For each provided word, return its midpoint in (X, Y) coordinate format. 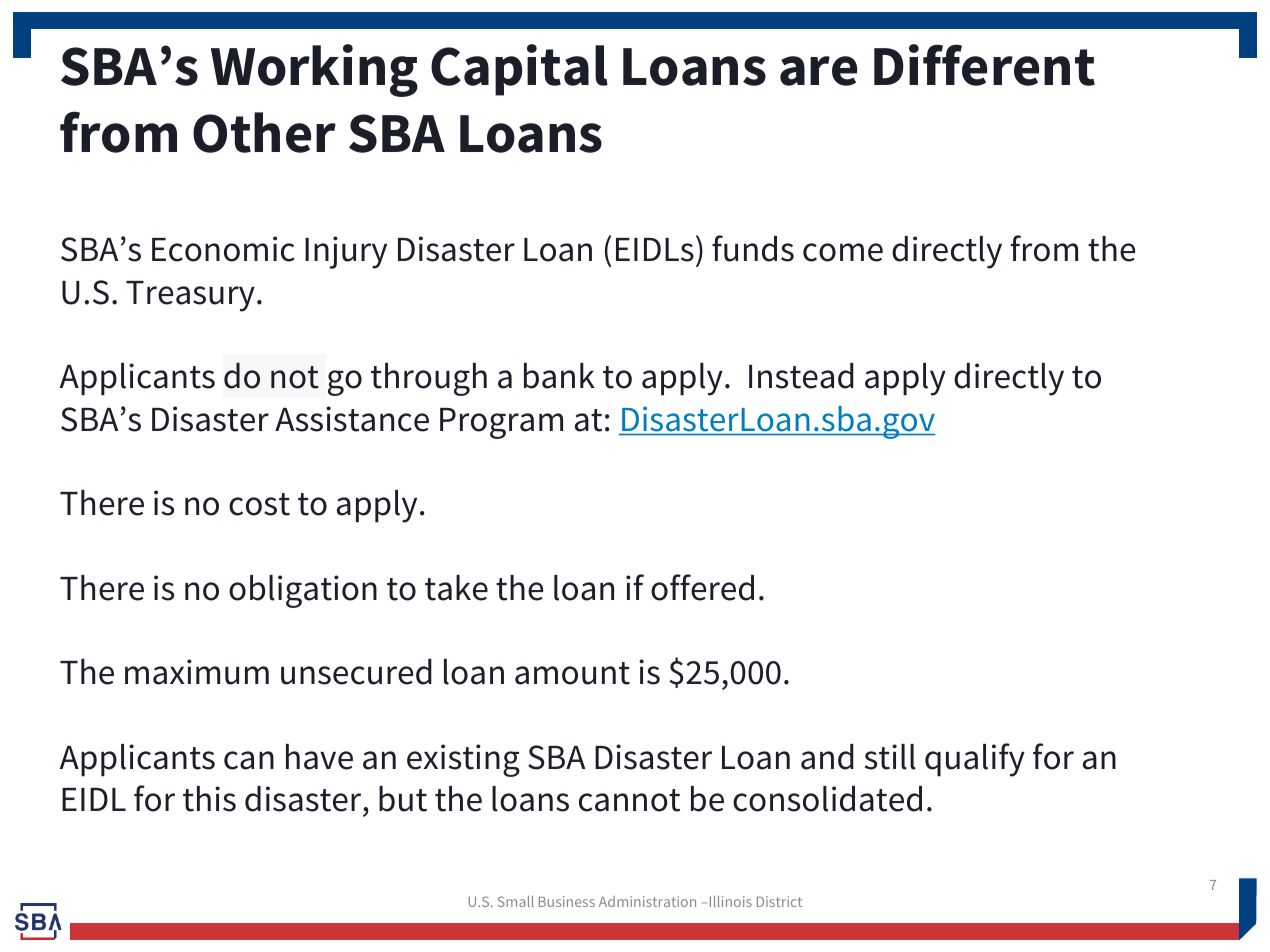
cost (259, 504)
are (818, 71)
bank (559, 376)
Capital (519, 70)
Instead (801, 376)
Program (501, 423)
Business (567, 901)
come (843, 252)
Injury (346, 252)
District (779, 901)
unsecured (356, 672)
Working (314, 70)
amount (572, 673)
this (209, 799)
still (890, 757)
